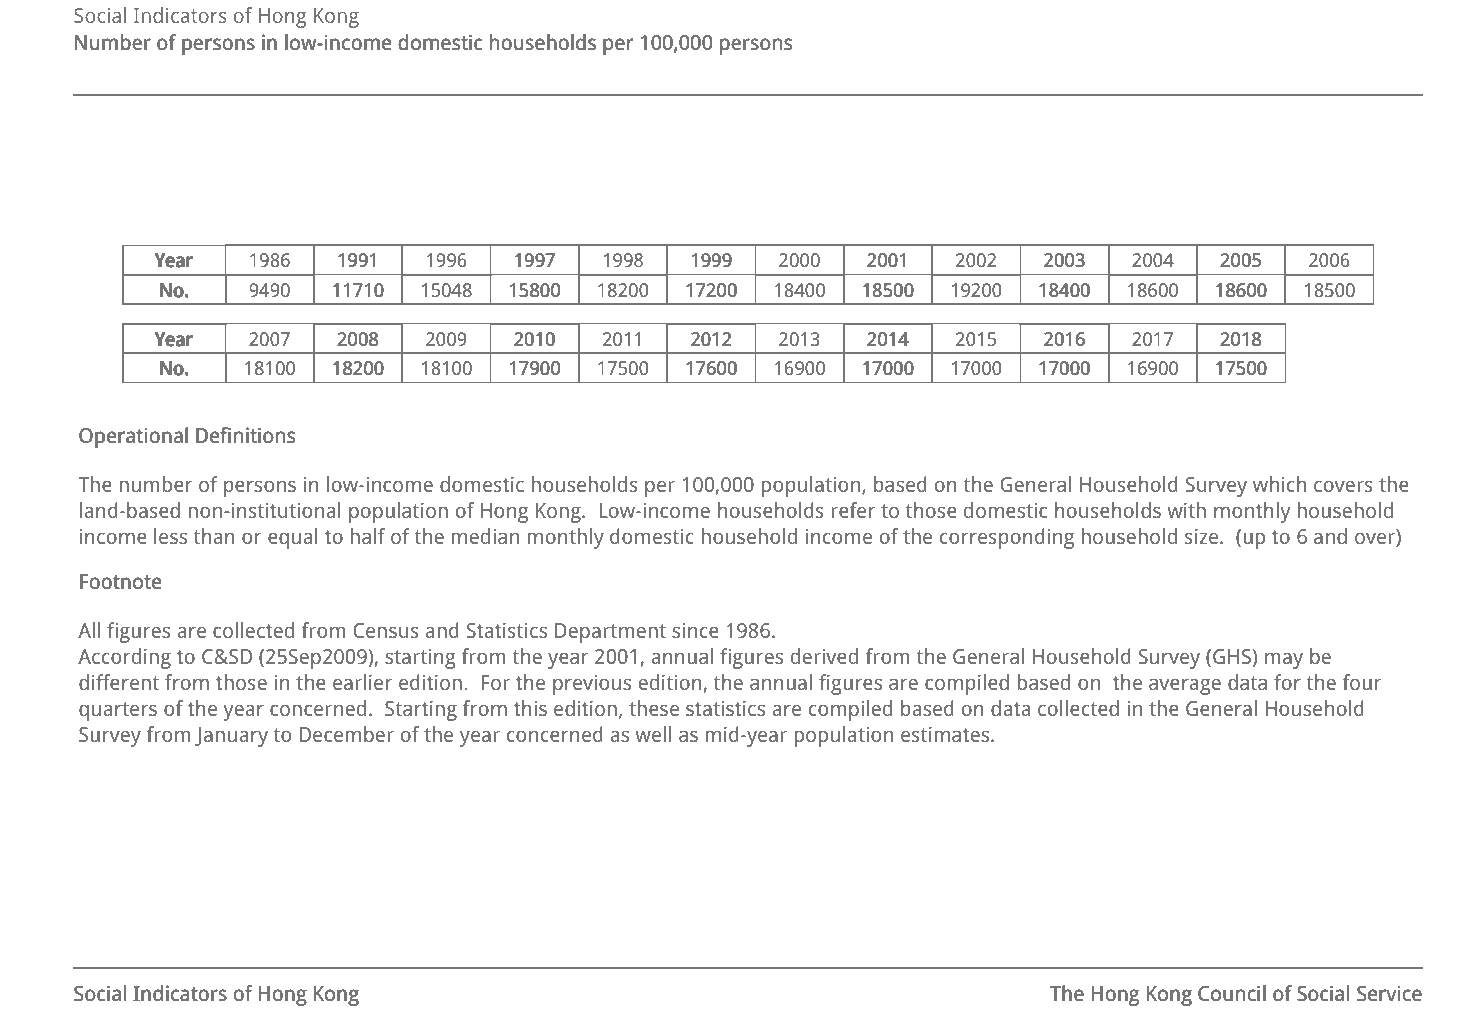  What do you see at coordinates (946, 734) in the screenshot?
I see `estimates` at bounding box center [946, 734].
